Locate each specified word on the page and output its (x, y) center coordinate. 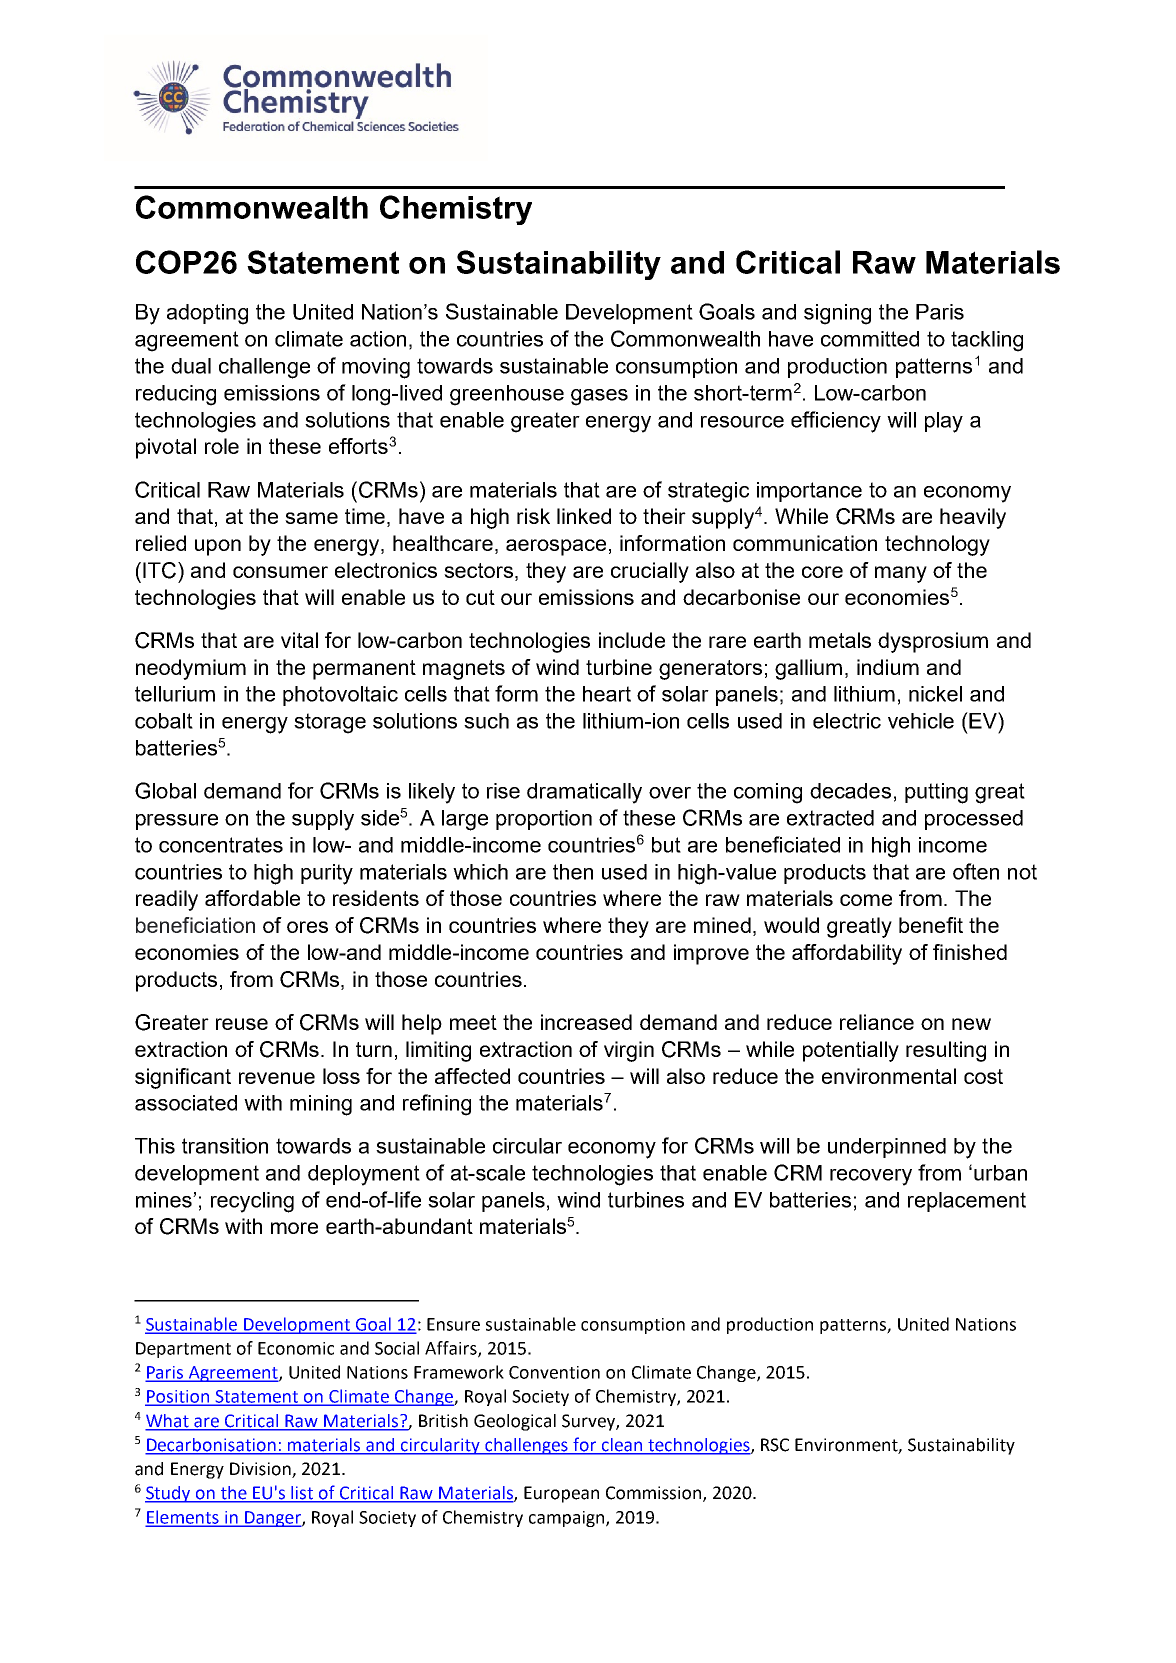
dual (191, 366)
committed (870, 339)
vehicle (921, 721)
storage (330, 723)
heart (607, 694)
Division (261, 1470)
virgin (629, 1051)
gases (599, 397)
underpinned (887, 1148)
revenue (277, 1078)
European (561, 1494)
